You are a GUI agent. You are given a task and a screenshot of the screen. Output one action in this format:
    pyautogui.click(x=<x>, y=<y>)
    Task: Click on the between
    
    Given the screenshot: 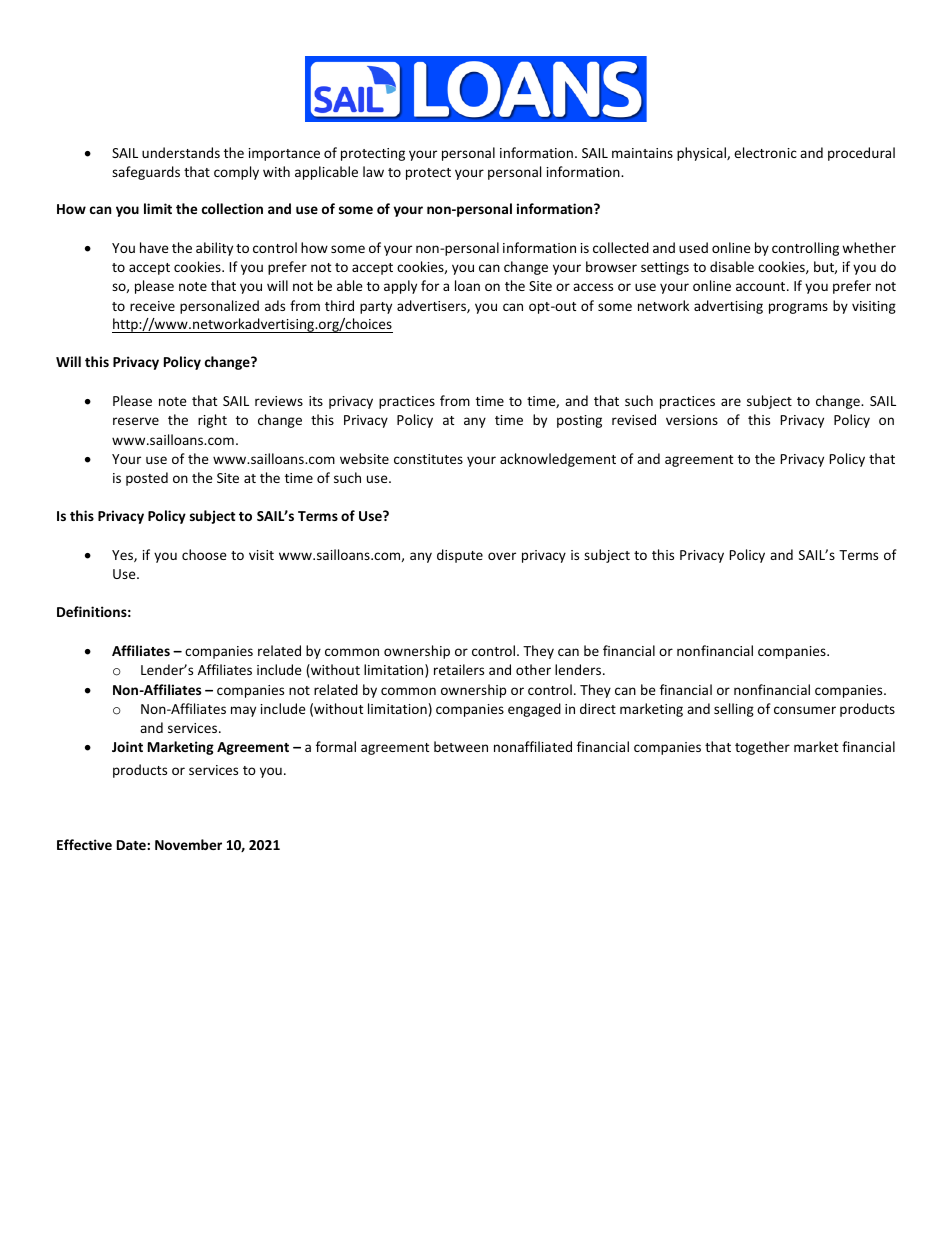 What is the action you would take?
    pyautogui.click(x=461, y=746)
